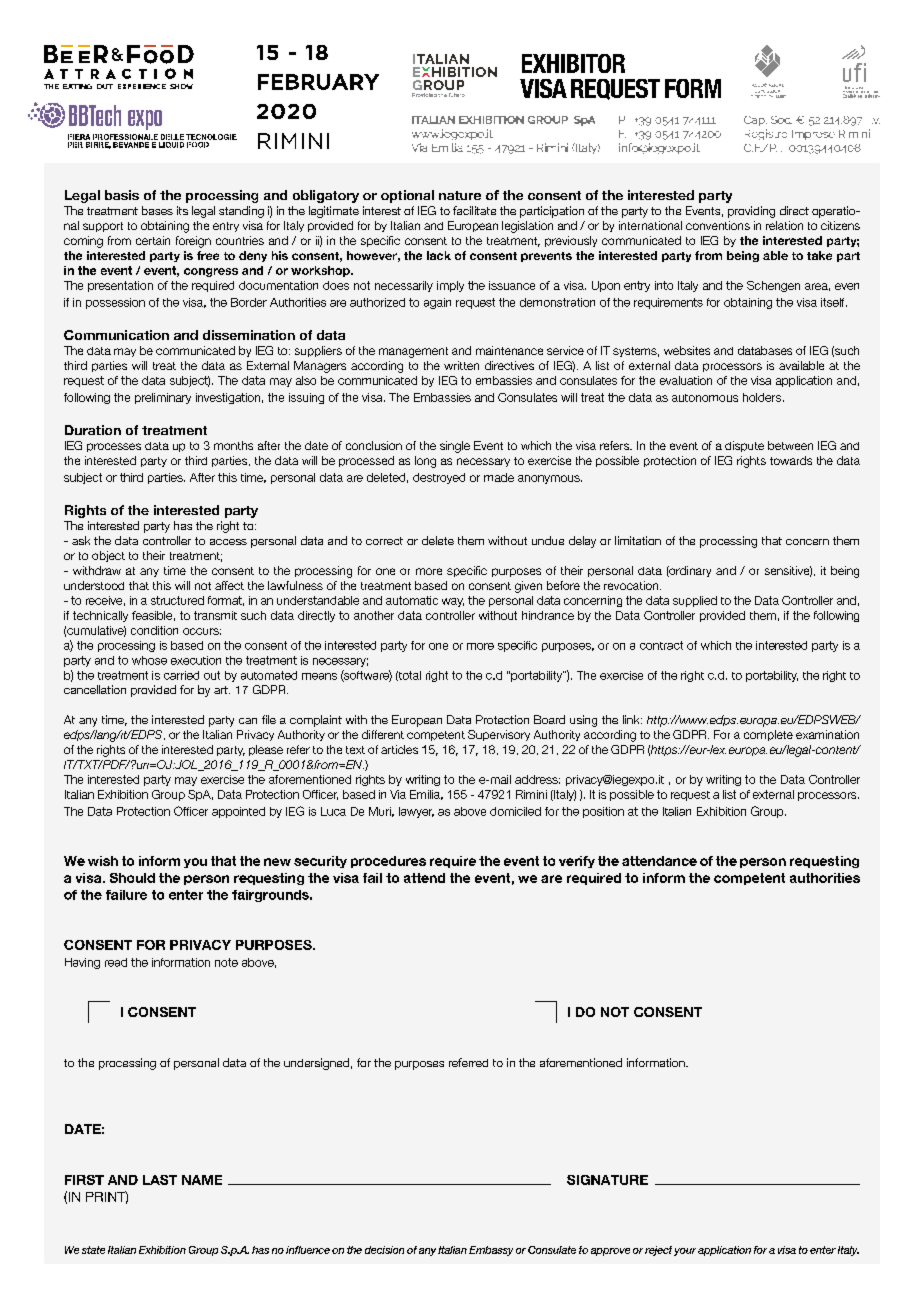  What do you see at coordinates (491, 1251) in the page?
I see `Embassy` at bounding box center [491, 1251].
